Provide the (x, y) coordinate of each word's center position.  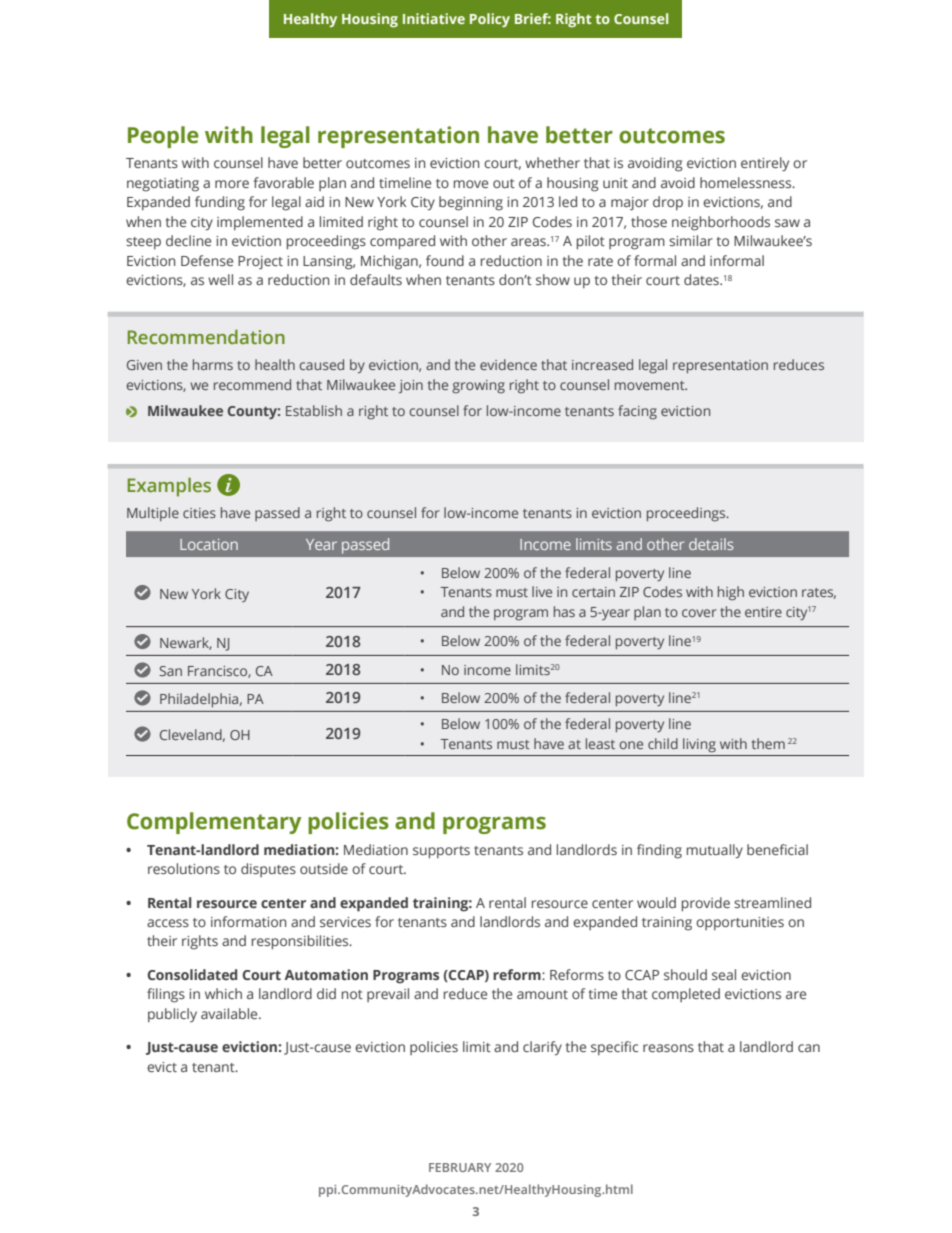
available (230, 1013)
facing (637, 412)
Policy (490, 20)
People (163, 137)
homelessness (747, 182)
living (699, 745)
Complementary (214, 823)
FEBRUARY (460, 1167)
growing (478, 387)
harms (213, 364)
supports (441, 852)
